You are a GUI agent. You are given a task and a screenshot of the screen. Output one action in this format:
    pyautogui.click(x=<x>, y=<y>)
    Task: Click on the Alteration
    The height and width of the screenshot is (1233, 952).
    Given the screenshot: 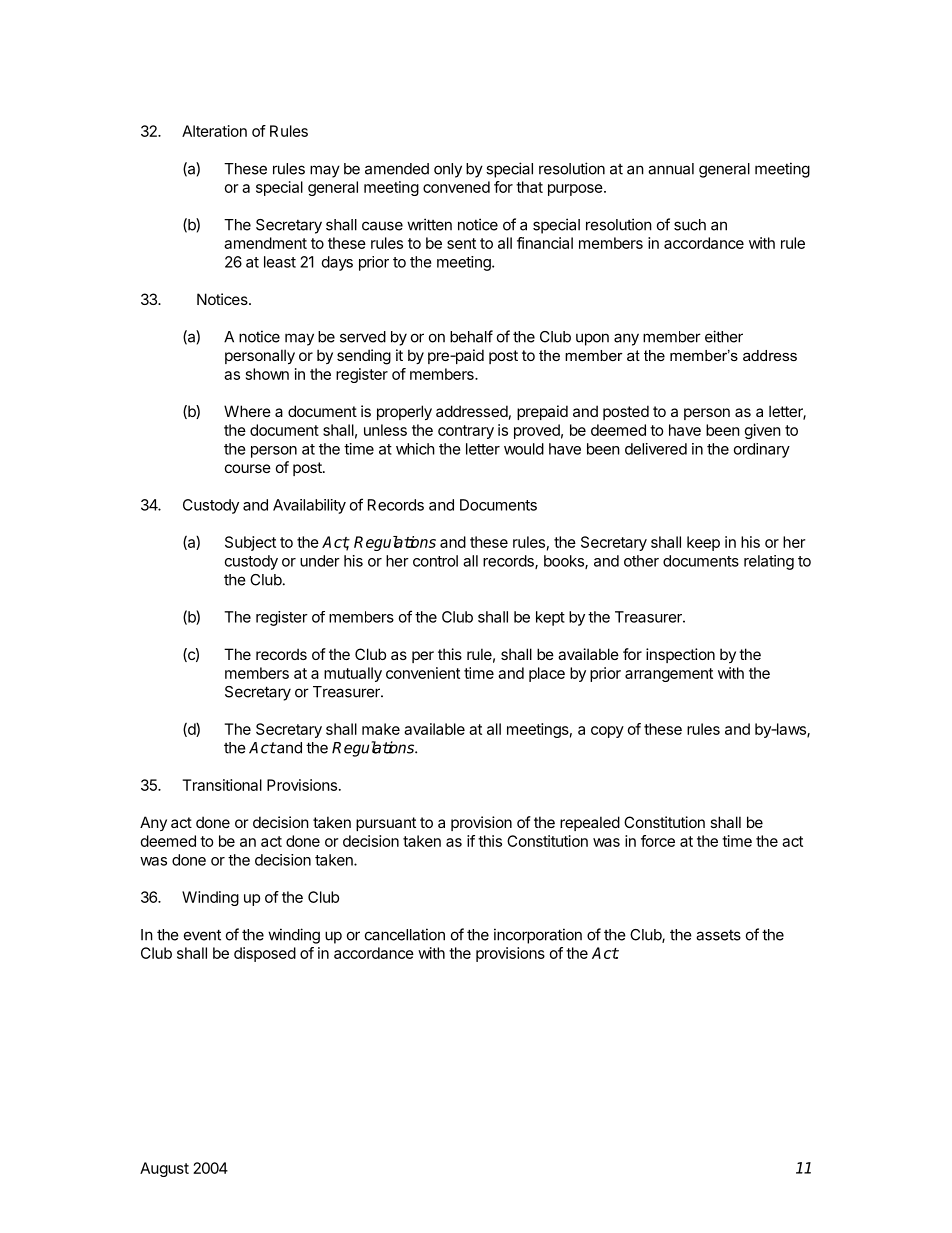 What is the action you would take?
    pyautogui.click(x=214, y=131)
